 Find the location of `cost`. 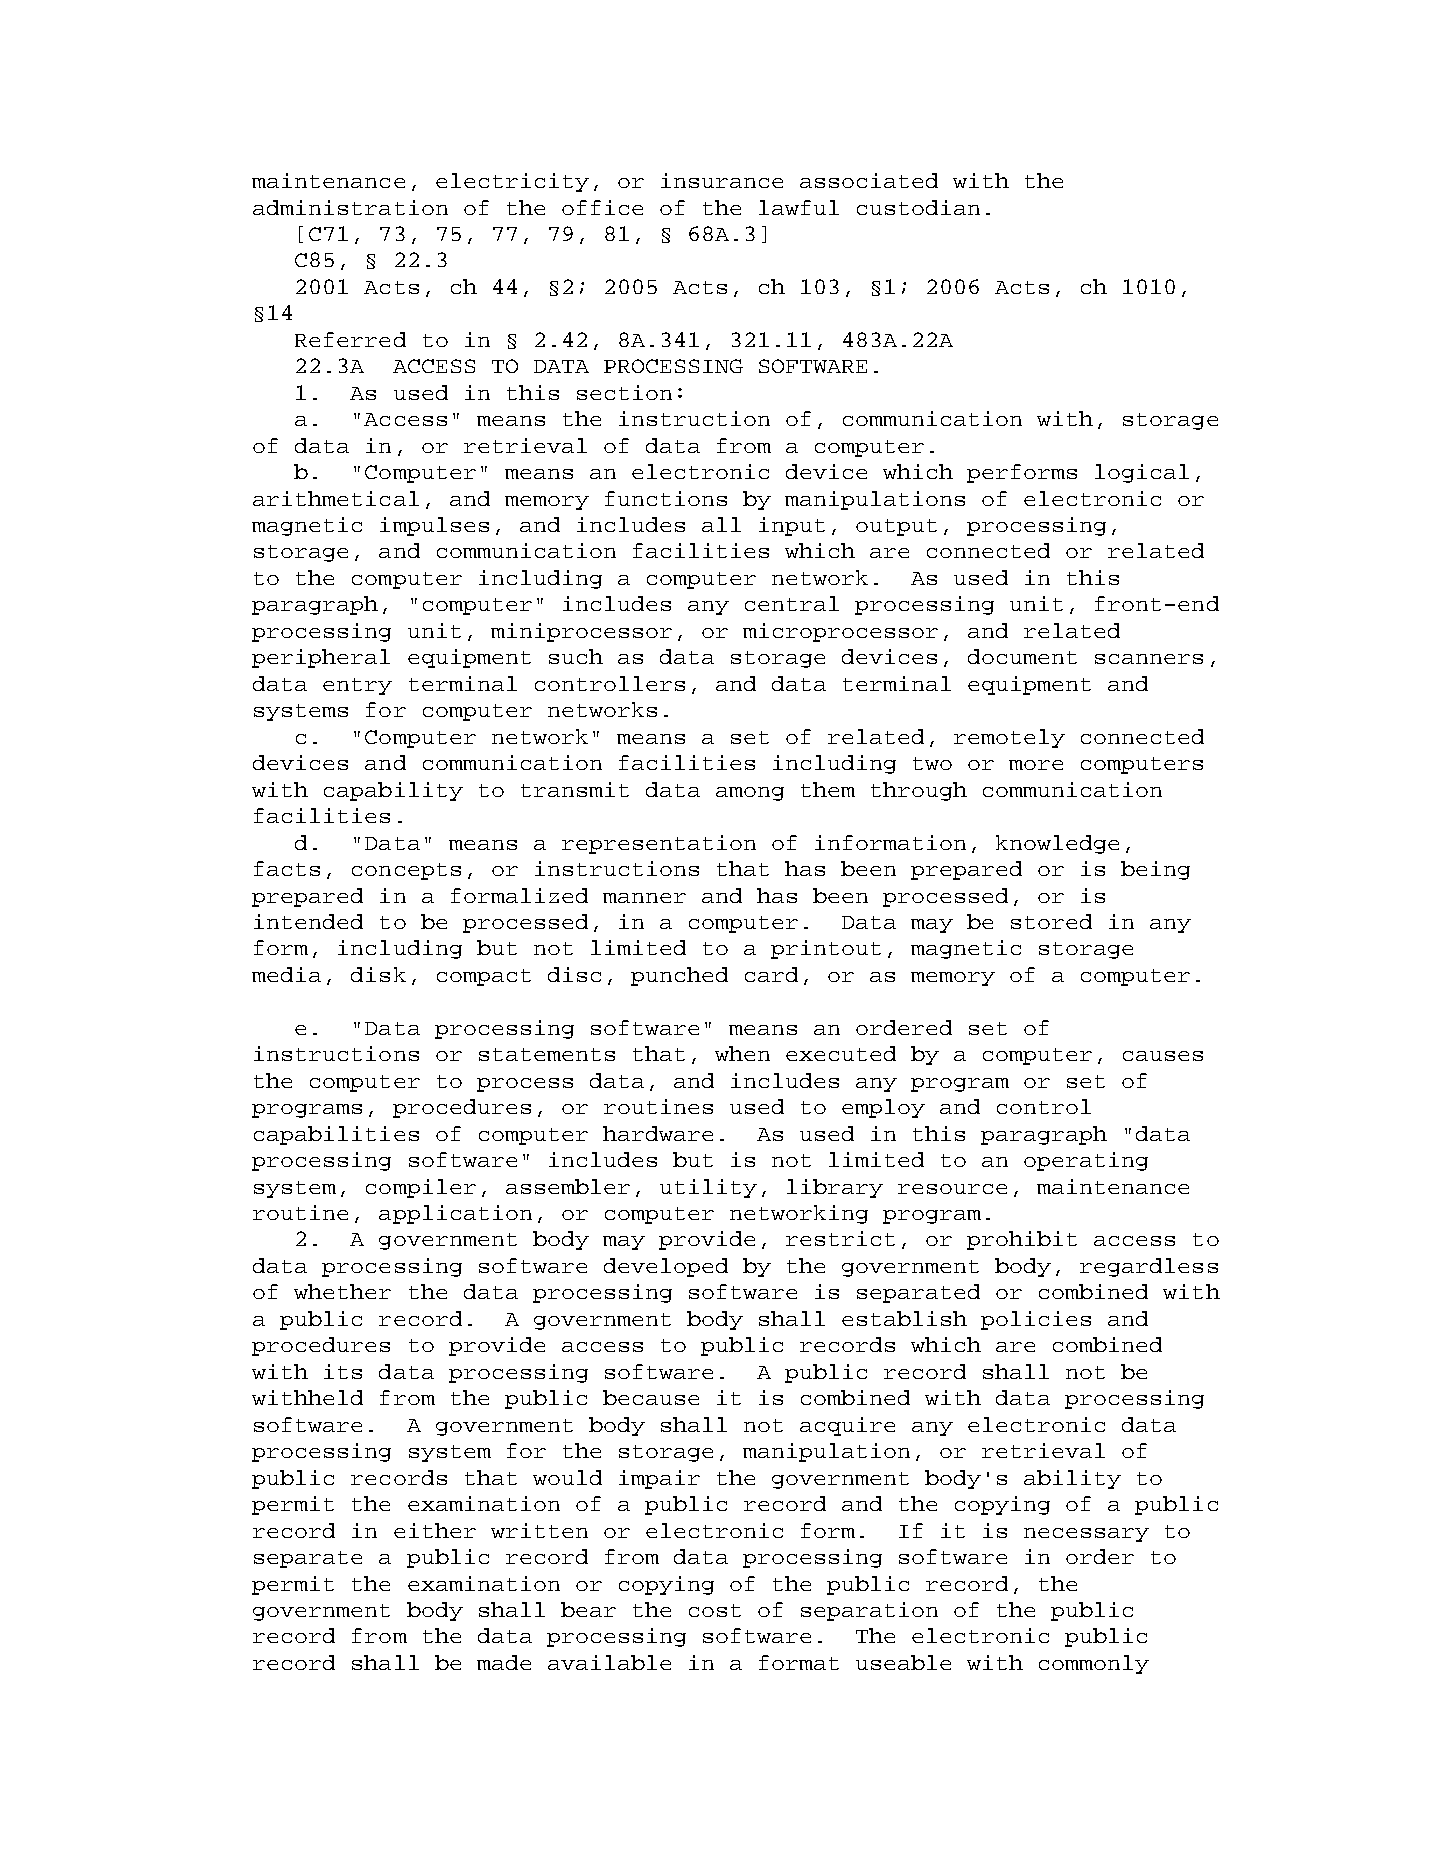

cost is located at coordinates (715, 1610).
